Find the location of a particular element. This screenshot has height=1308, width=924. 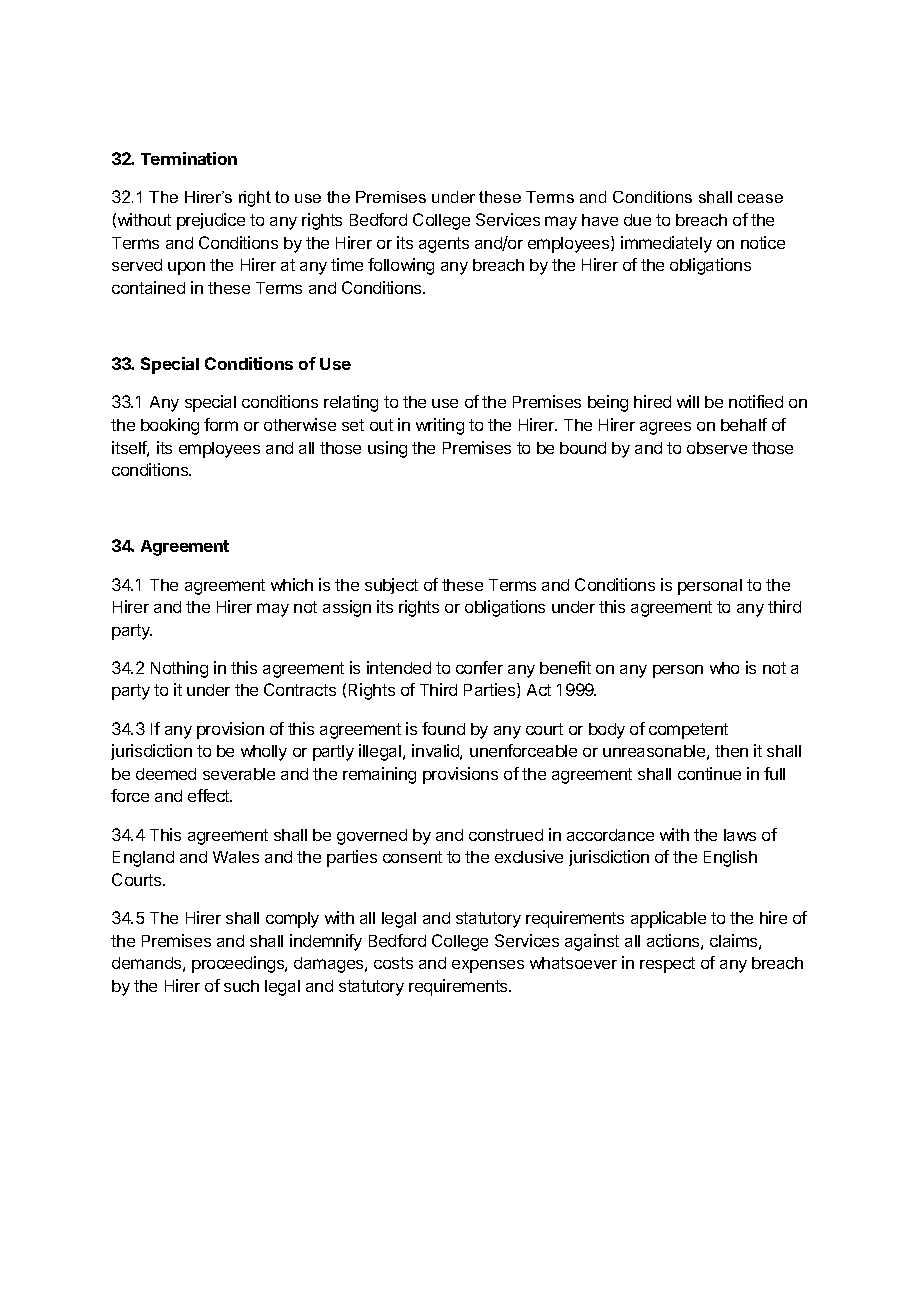

Nothing is located at coordinates (179, 669).
